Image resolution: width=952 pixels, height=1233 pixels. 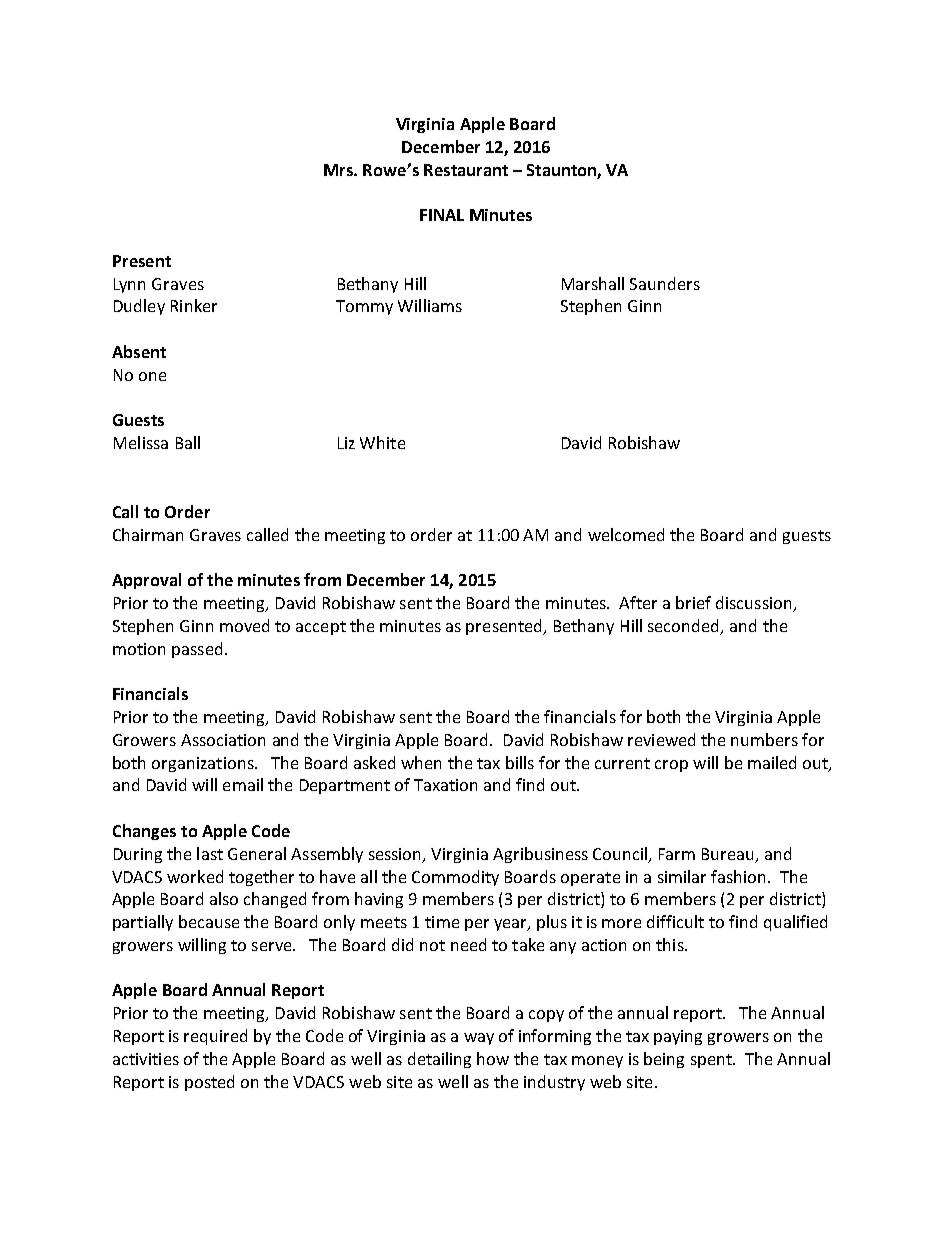 I want to click on detailing, so click(x=439, y=1060).
